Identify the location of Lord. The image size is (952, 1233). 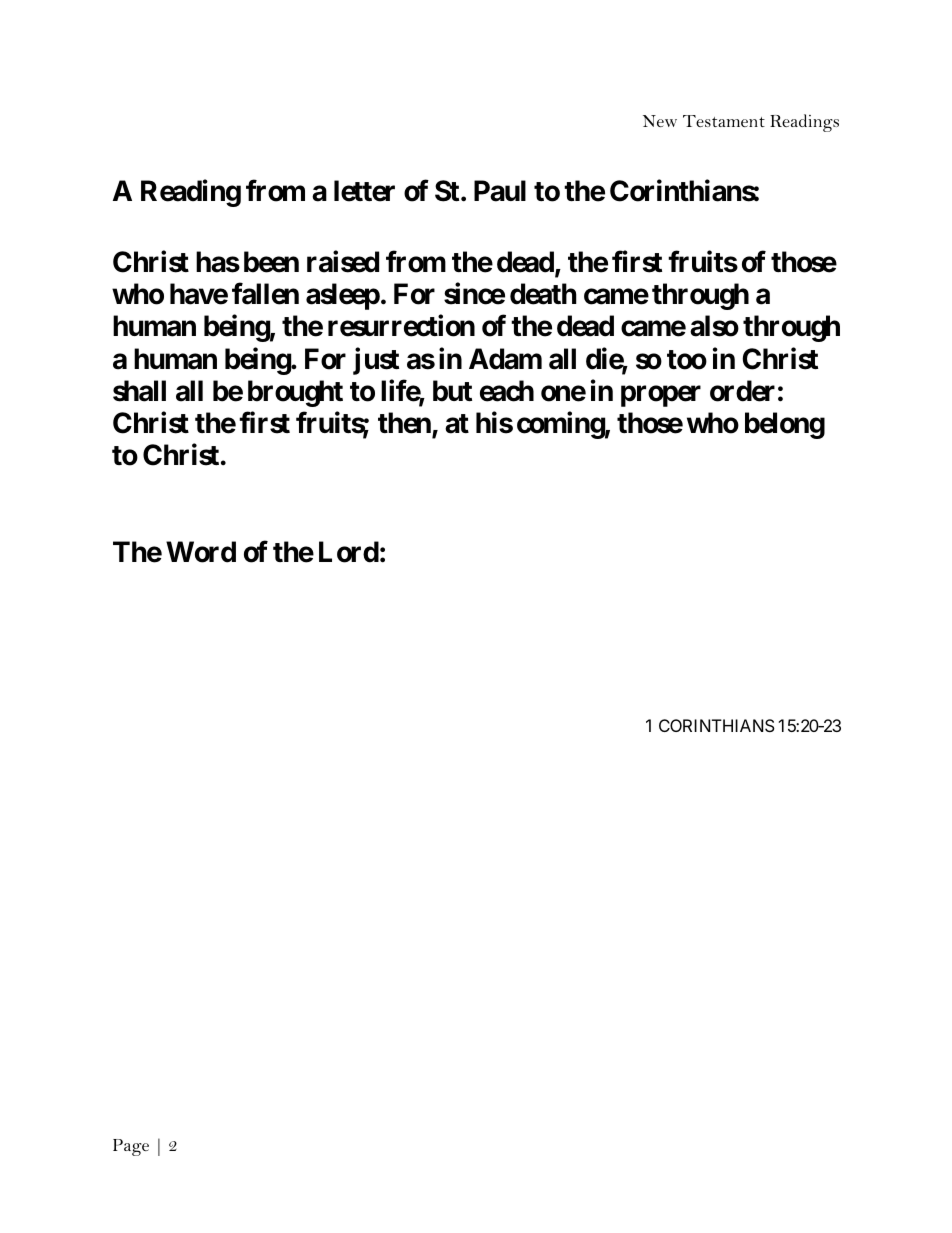
(349, 552).
